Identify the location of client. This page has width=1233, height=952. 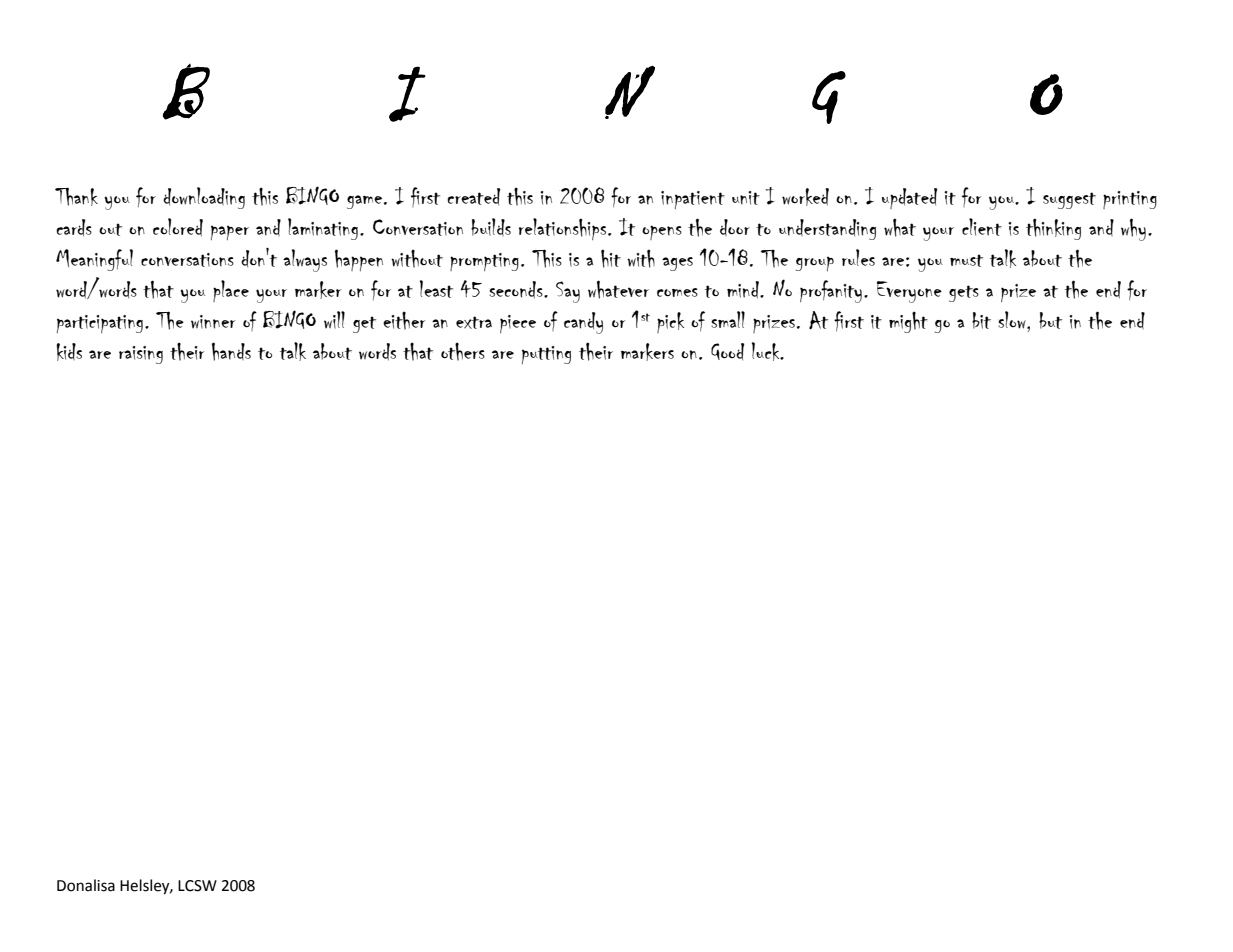
(982, 227).
